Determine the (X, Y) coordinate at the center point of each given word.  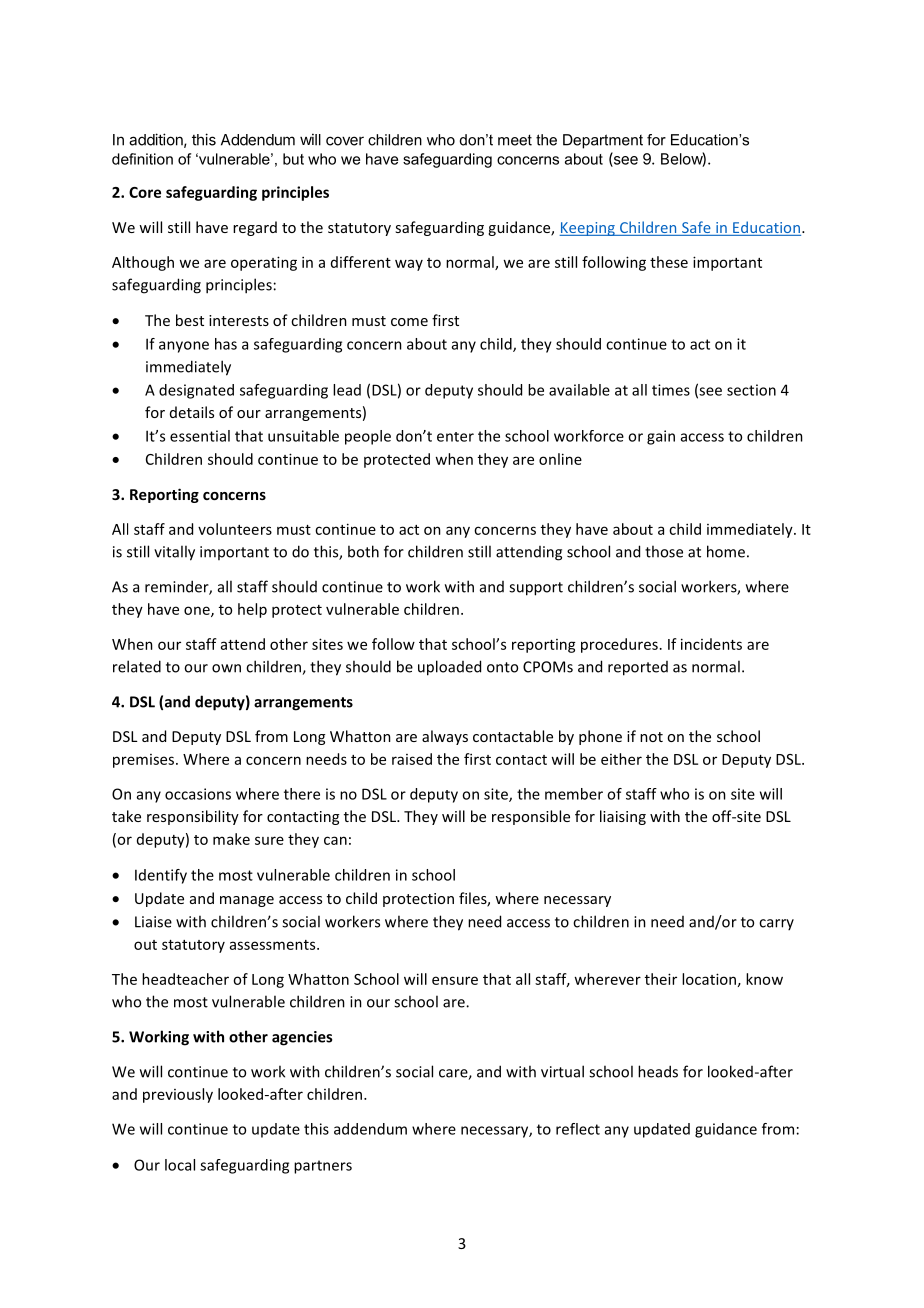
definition (142, 159)
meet (515, 140)
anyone (184, 347)
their (661, 979)
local (180, 1165)
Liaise (153, 922)
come (409, 322)
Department (603, 141)
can (335, 840)
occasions (198, 794)
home (726, 551)
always (445, 737)
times (671, 390)
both (363, 551)
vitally (174, 553)
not (651, 737)
